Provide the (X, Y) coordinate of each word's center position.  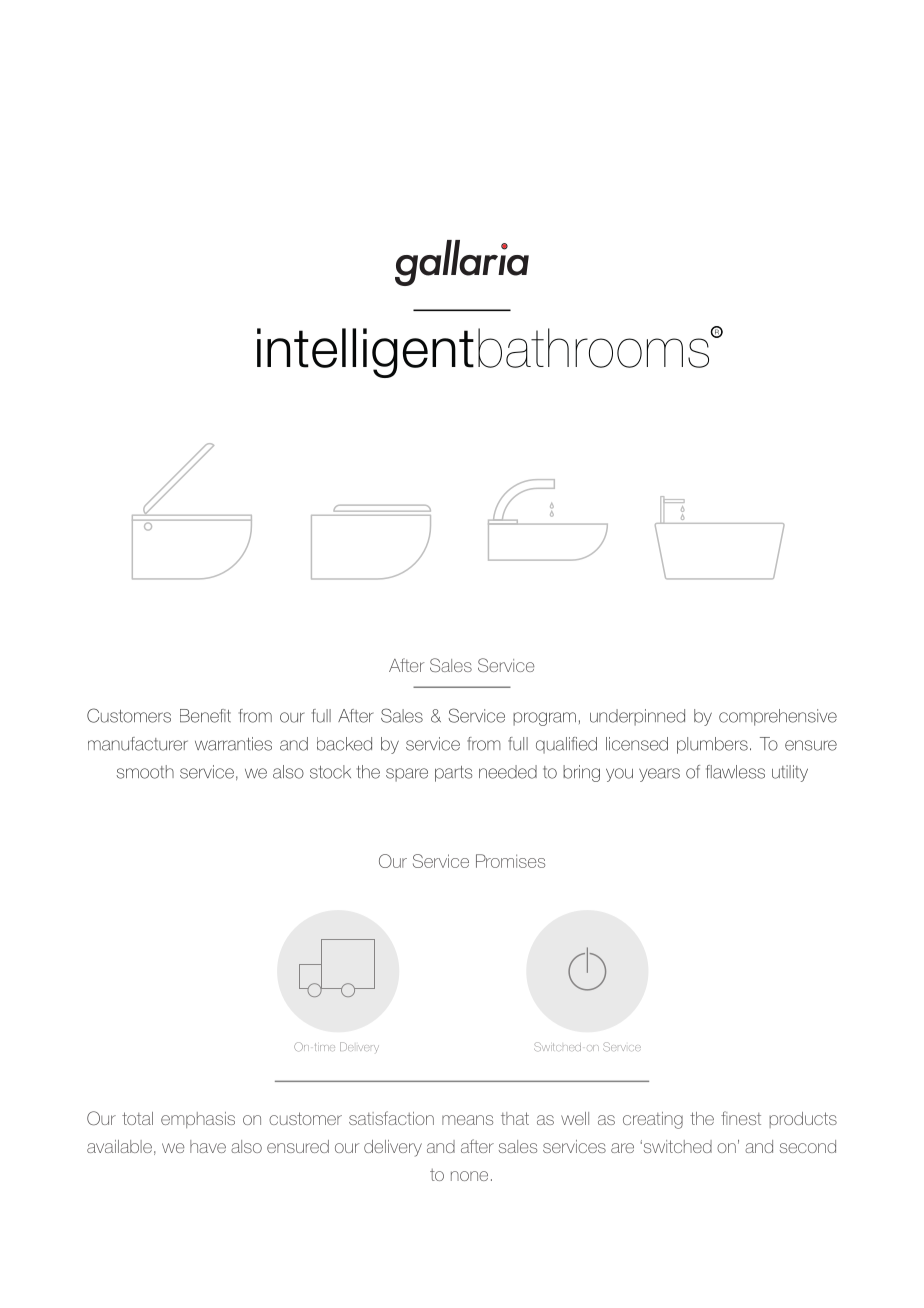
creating (653, 1120)
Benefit (205, 716)
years (659, 775)
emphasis (198, 1120)
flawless (735, 772)
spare (407, 775)
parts (453, 774)
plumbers (712, 745)
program (544, 719)
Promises (510, 861)
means (467, 1120)
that (515, 1118)
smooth (145, 772)
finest (741, 1118)
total (137, 1118)
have (208, 1146)
